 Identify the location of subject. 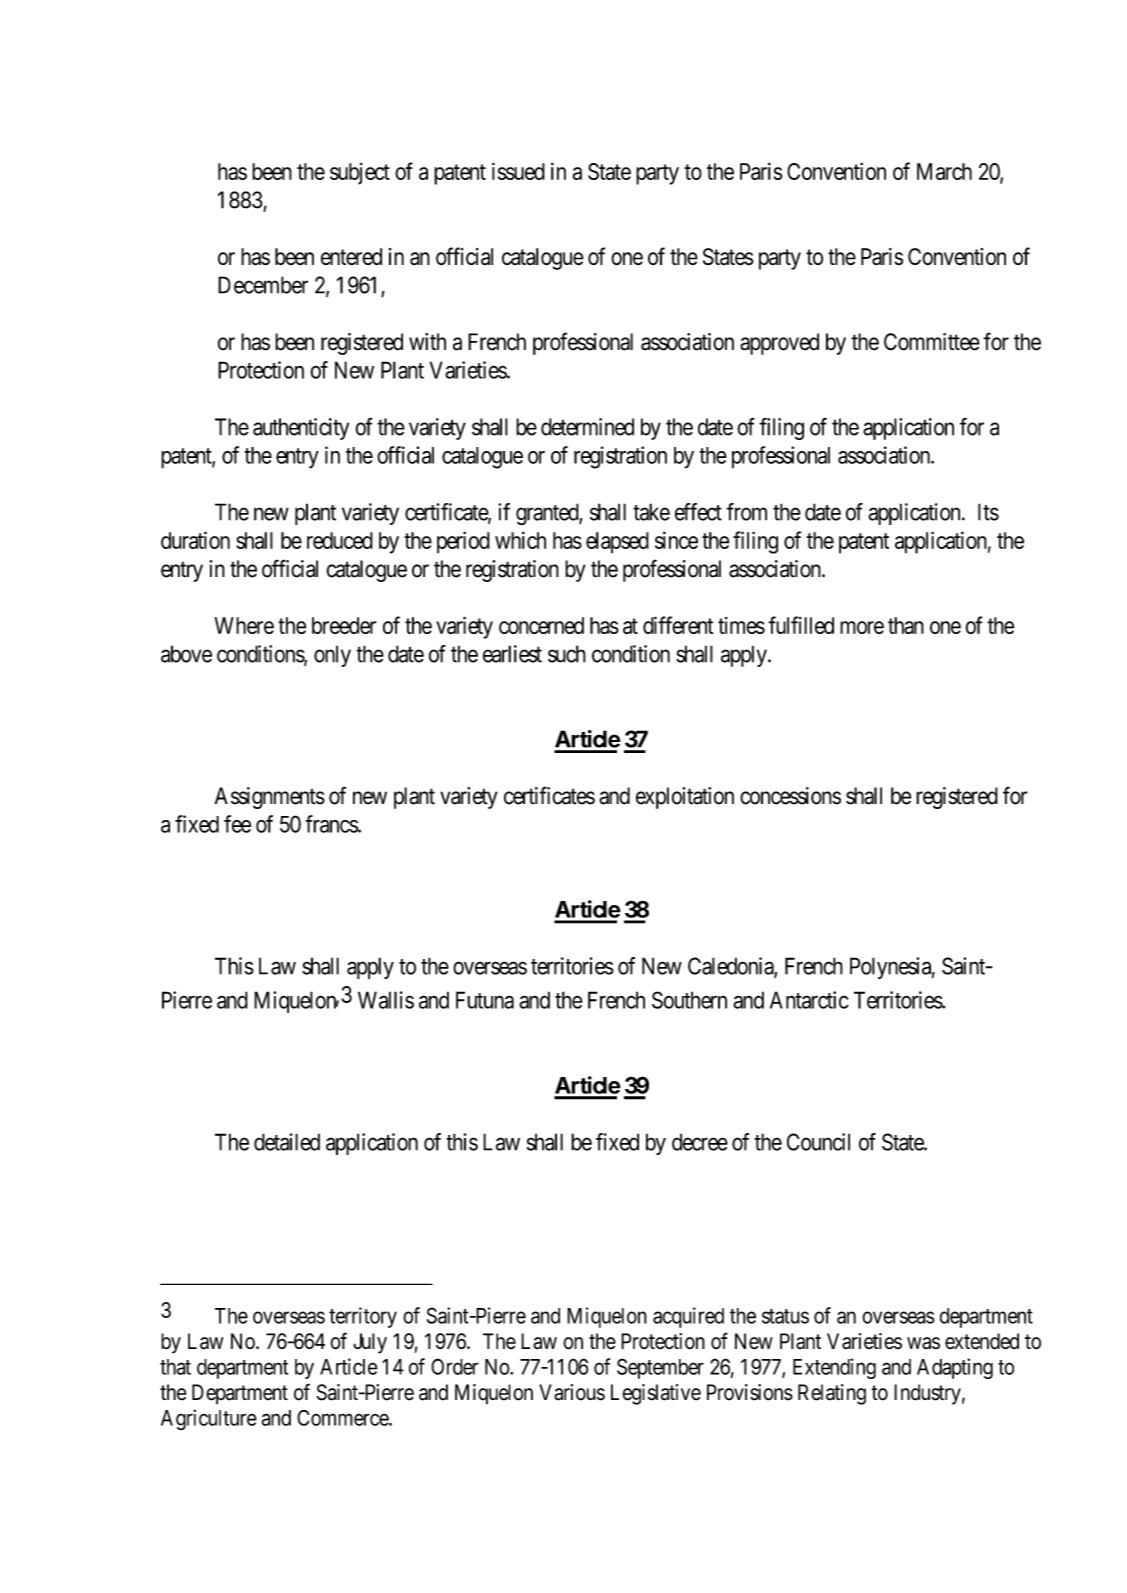
(360, 174).
